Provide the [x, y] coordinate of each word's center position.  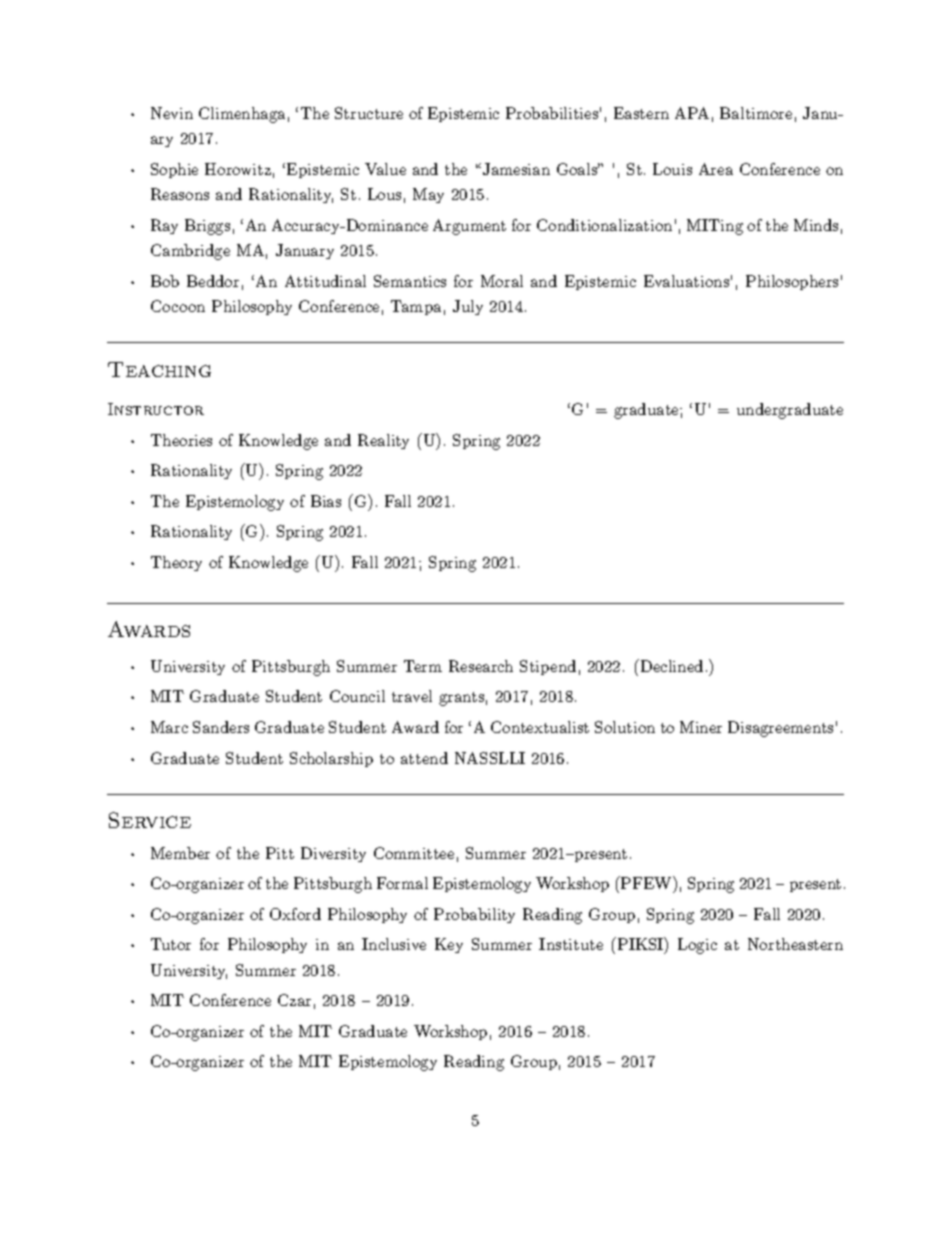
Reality [383, 441]
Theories [181, 440]
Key [449, 945]
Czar [294, 1000]
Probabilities [552, 113]
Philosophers [792, 282]
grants [461, 699]
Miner [701, 727]
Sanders [221, 727]
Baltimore [756, 113]
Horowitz [238, 169]
